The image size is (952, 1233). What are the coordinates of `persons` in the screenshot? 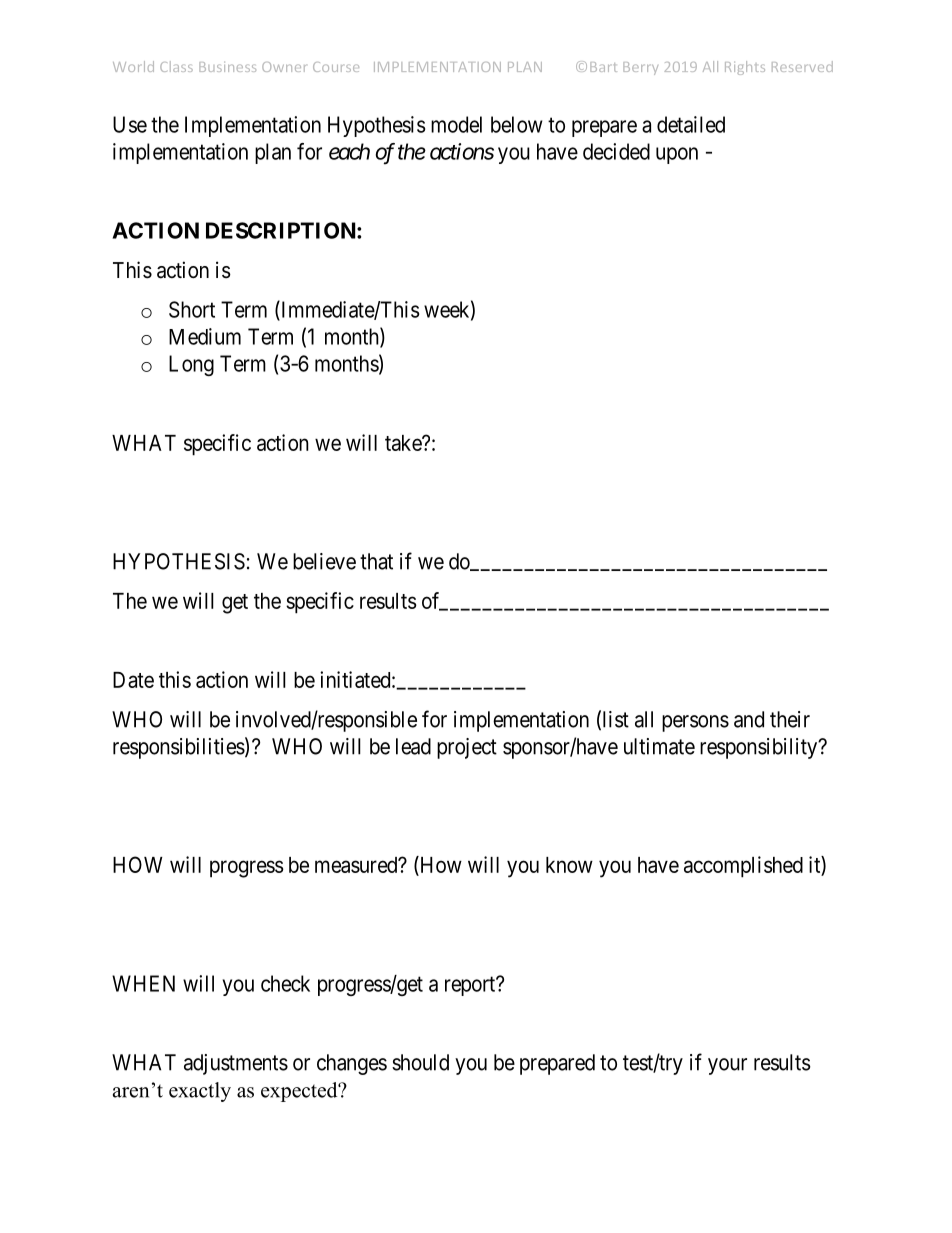 It's located at (695, 723).
